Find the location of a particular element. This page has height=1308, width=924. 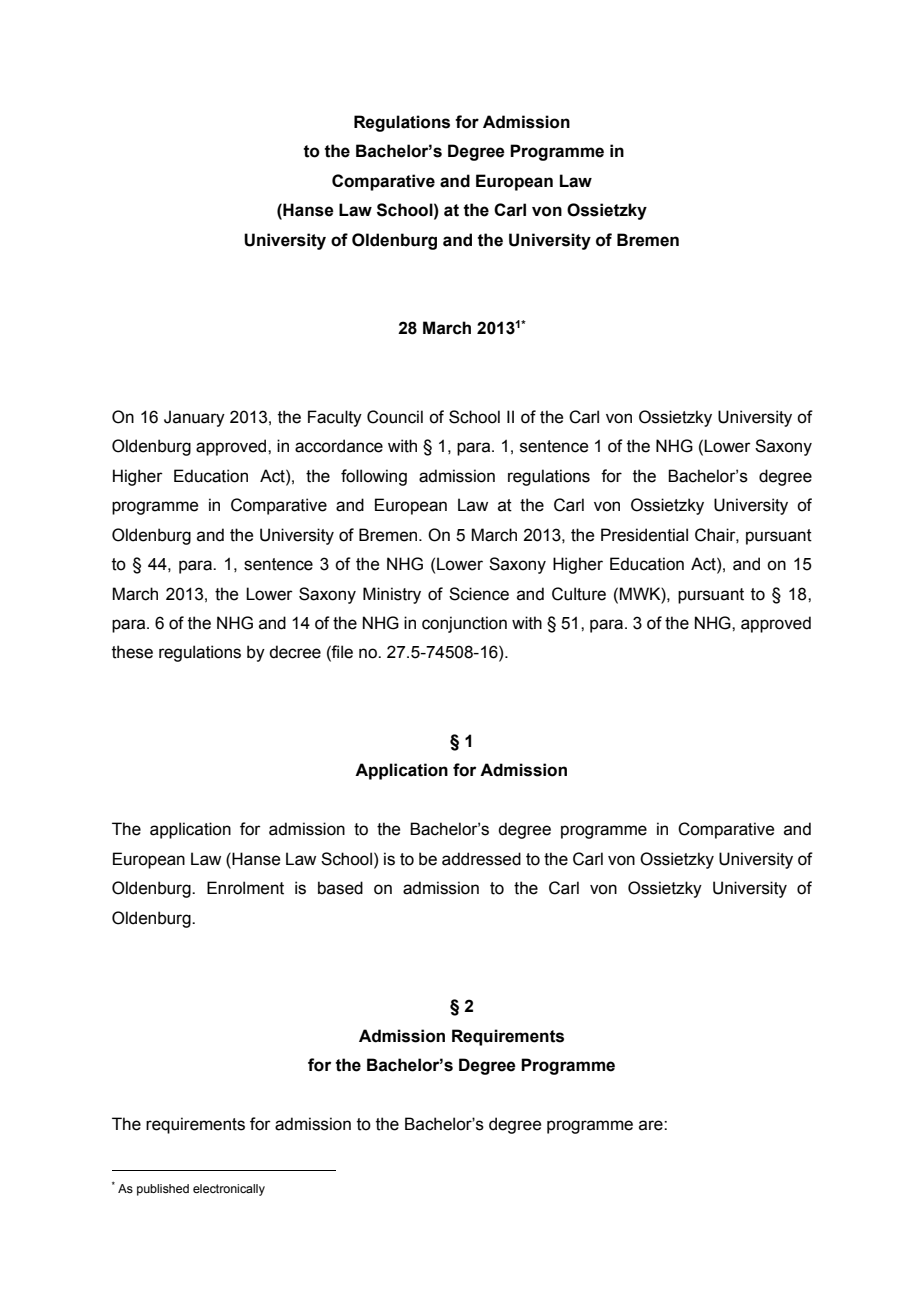

published is located at coordinates (163, 1190).
